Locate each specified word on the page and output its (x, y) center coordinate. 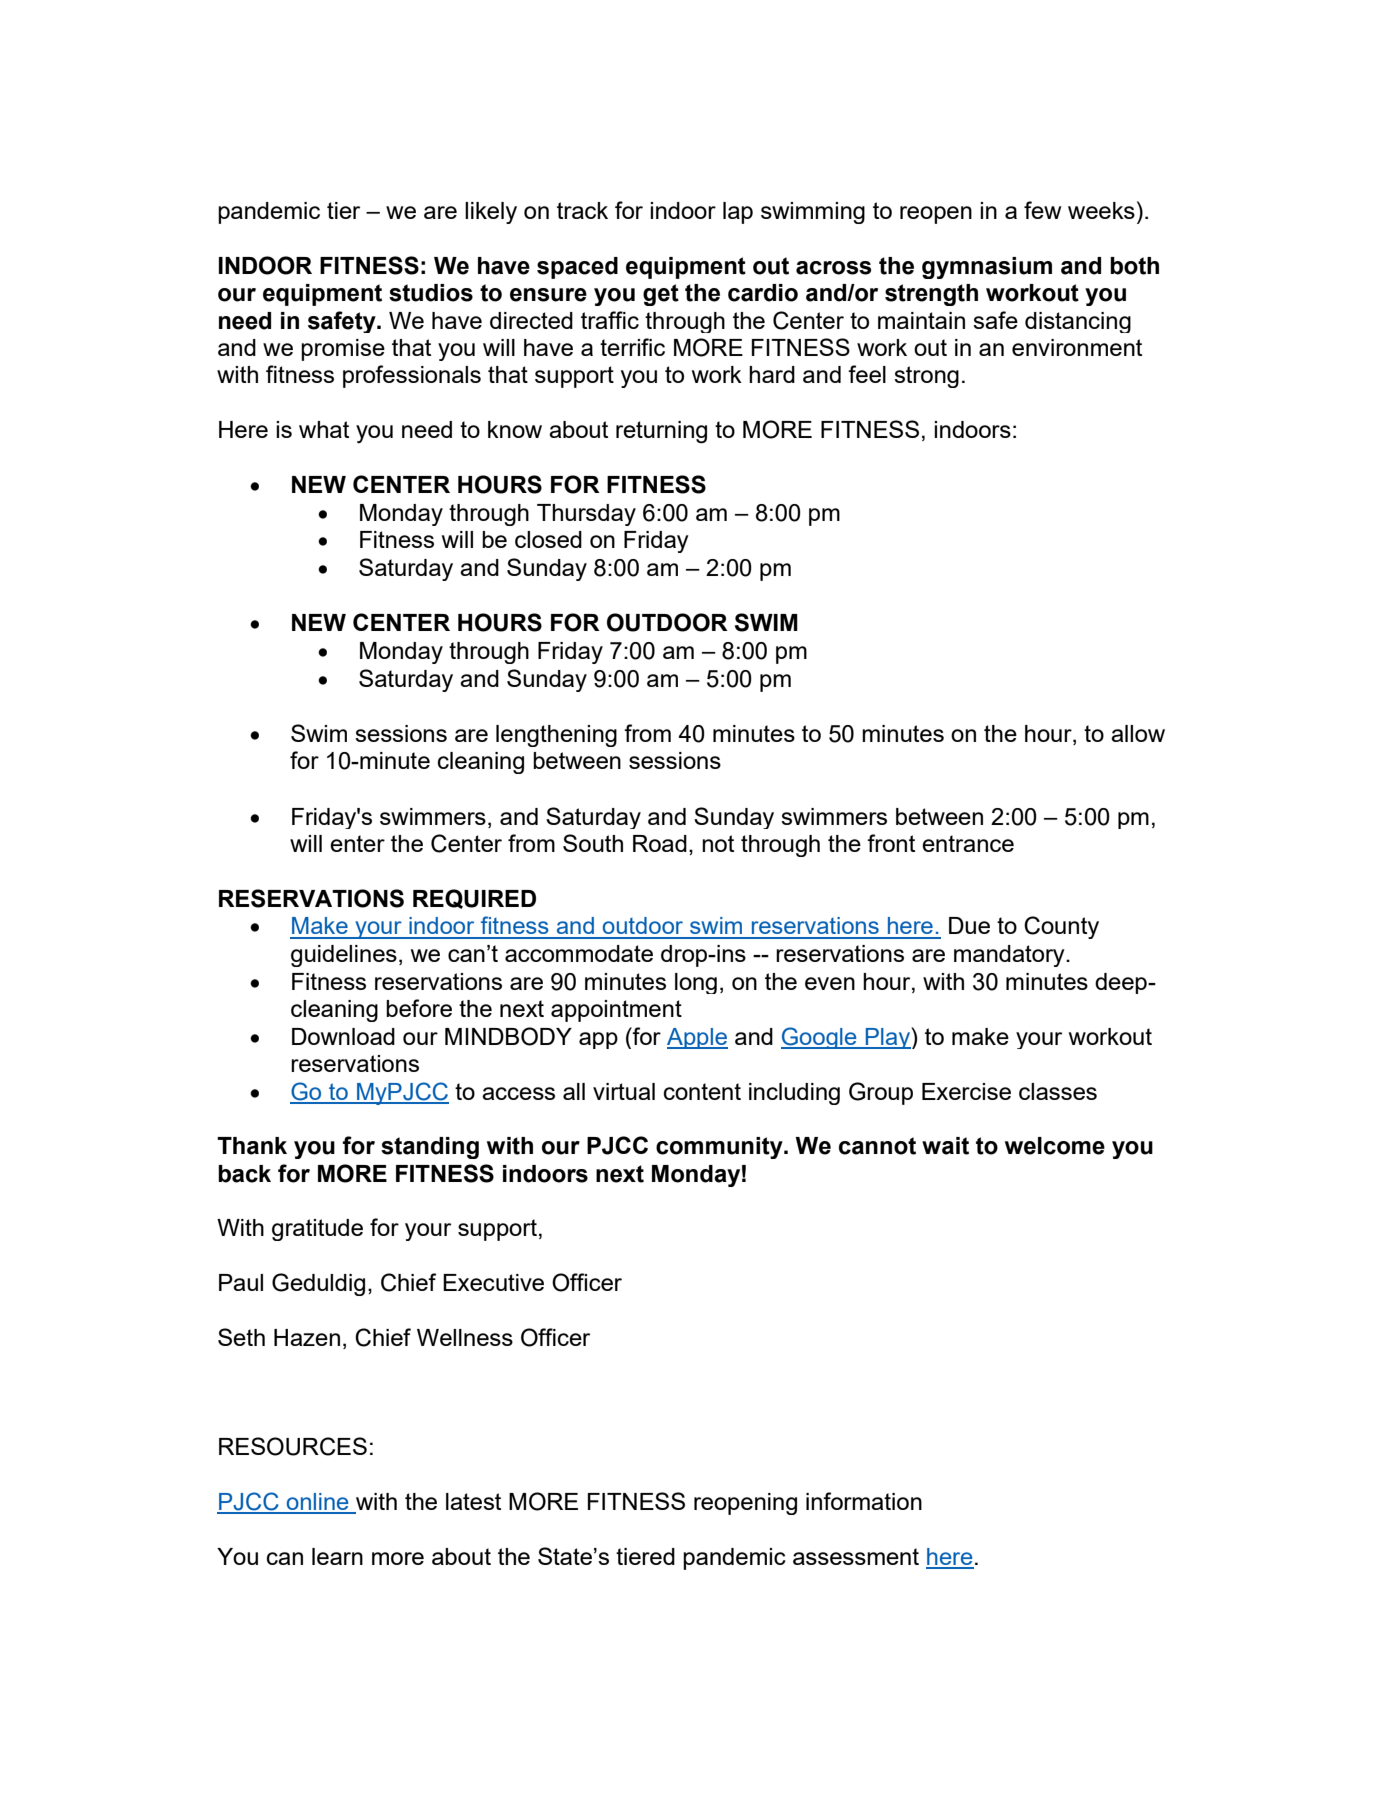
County (1061, 927)
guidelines (344, 956)
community (720, 1148)
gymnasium (987, 268)
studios (431, 293)
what (324, 429)
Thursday (586, 515)
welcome (1055, 1146)
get (661, 295)
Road (660, 843)
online (317, 1503)
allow (1138, 733)
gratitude (317, 1230)
